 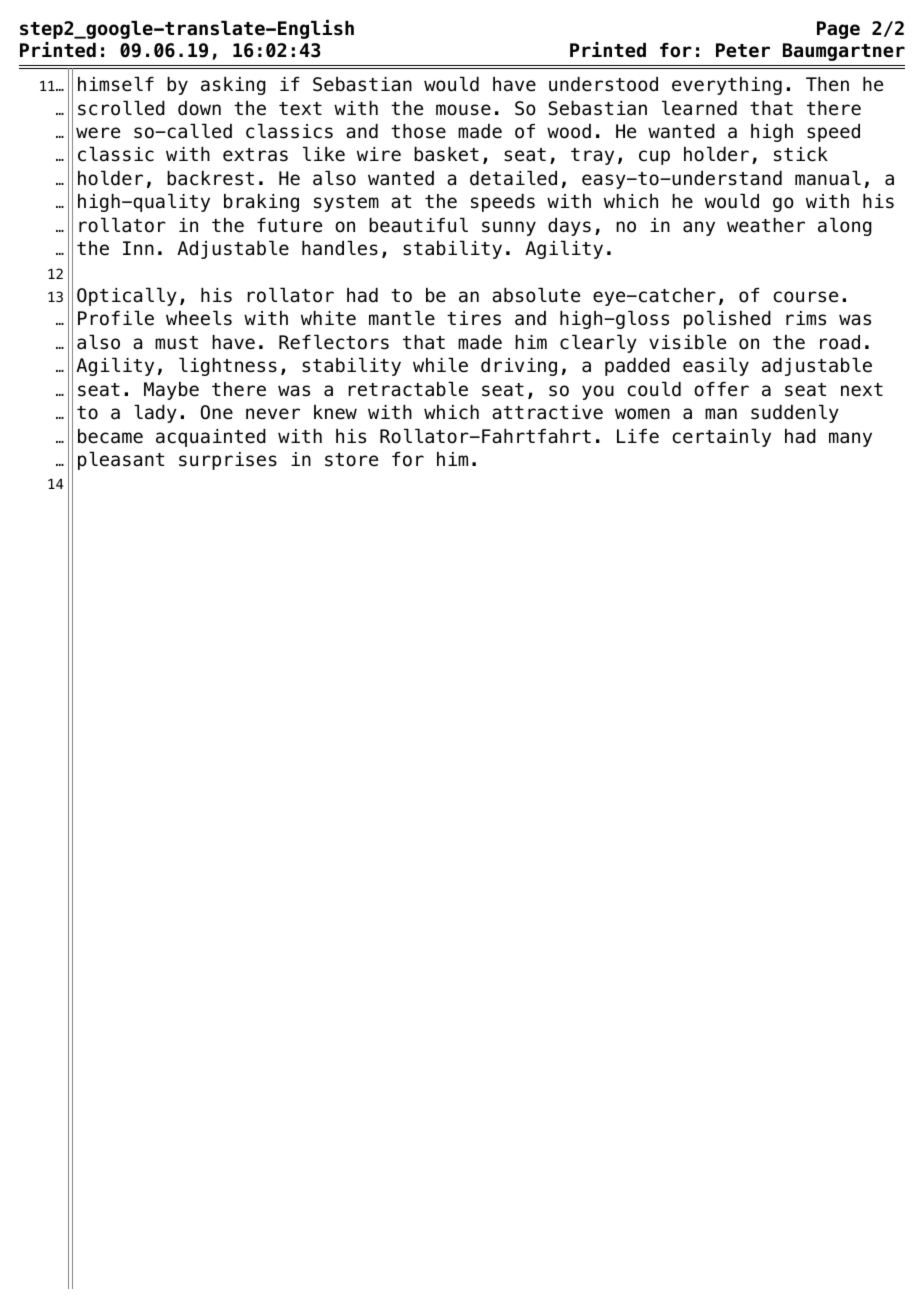 What do you see at coordinates (743, 50) in the document?
I see `Peter` at bounding box center [743, 50].
